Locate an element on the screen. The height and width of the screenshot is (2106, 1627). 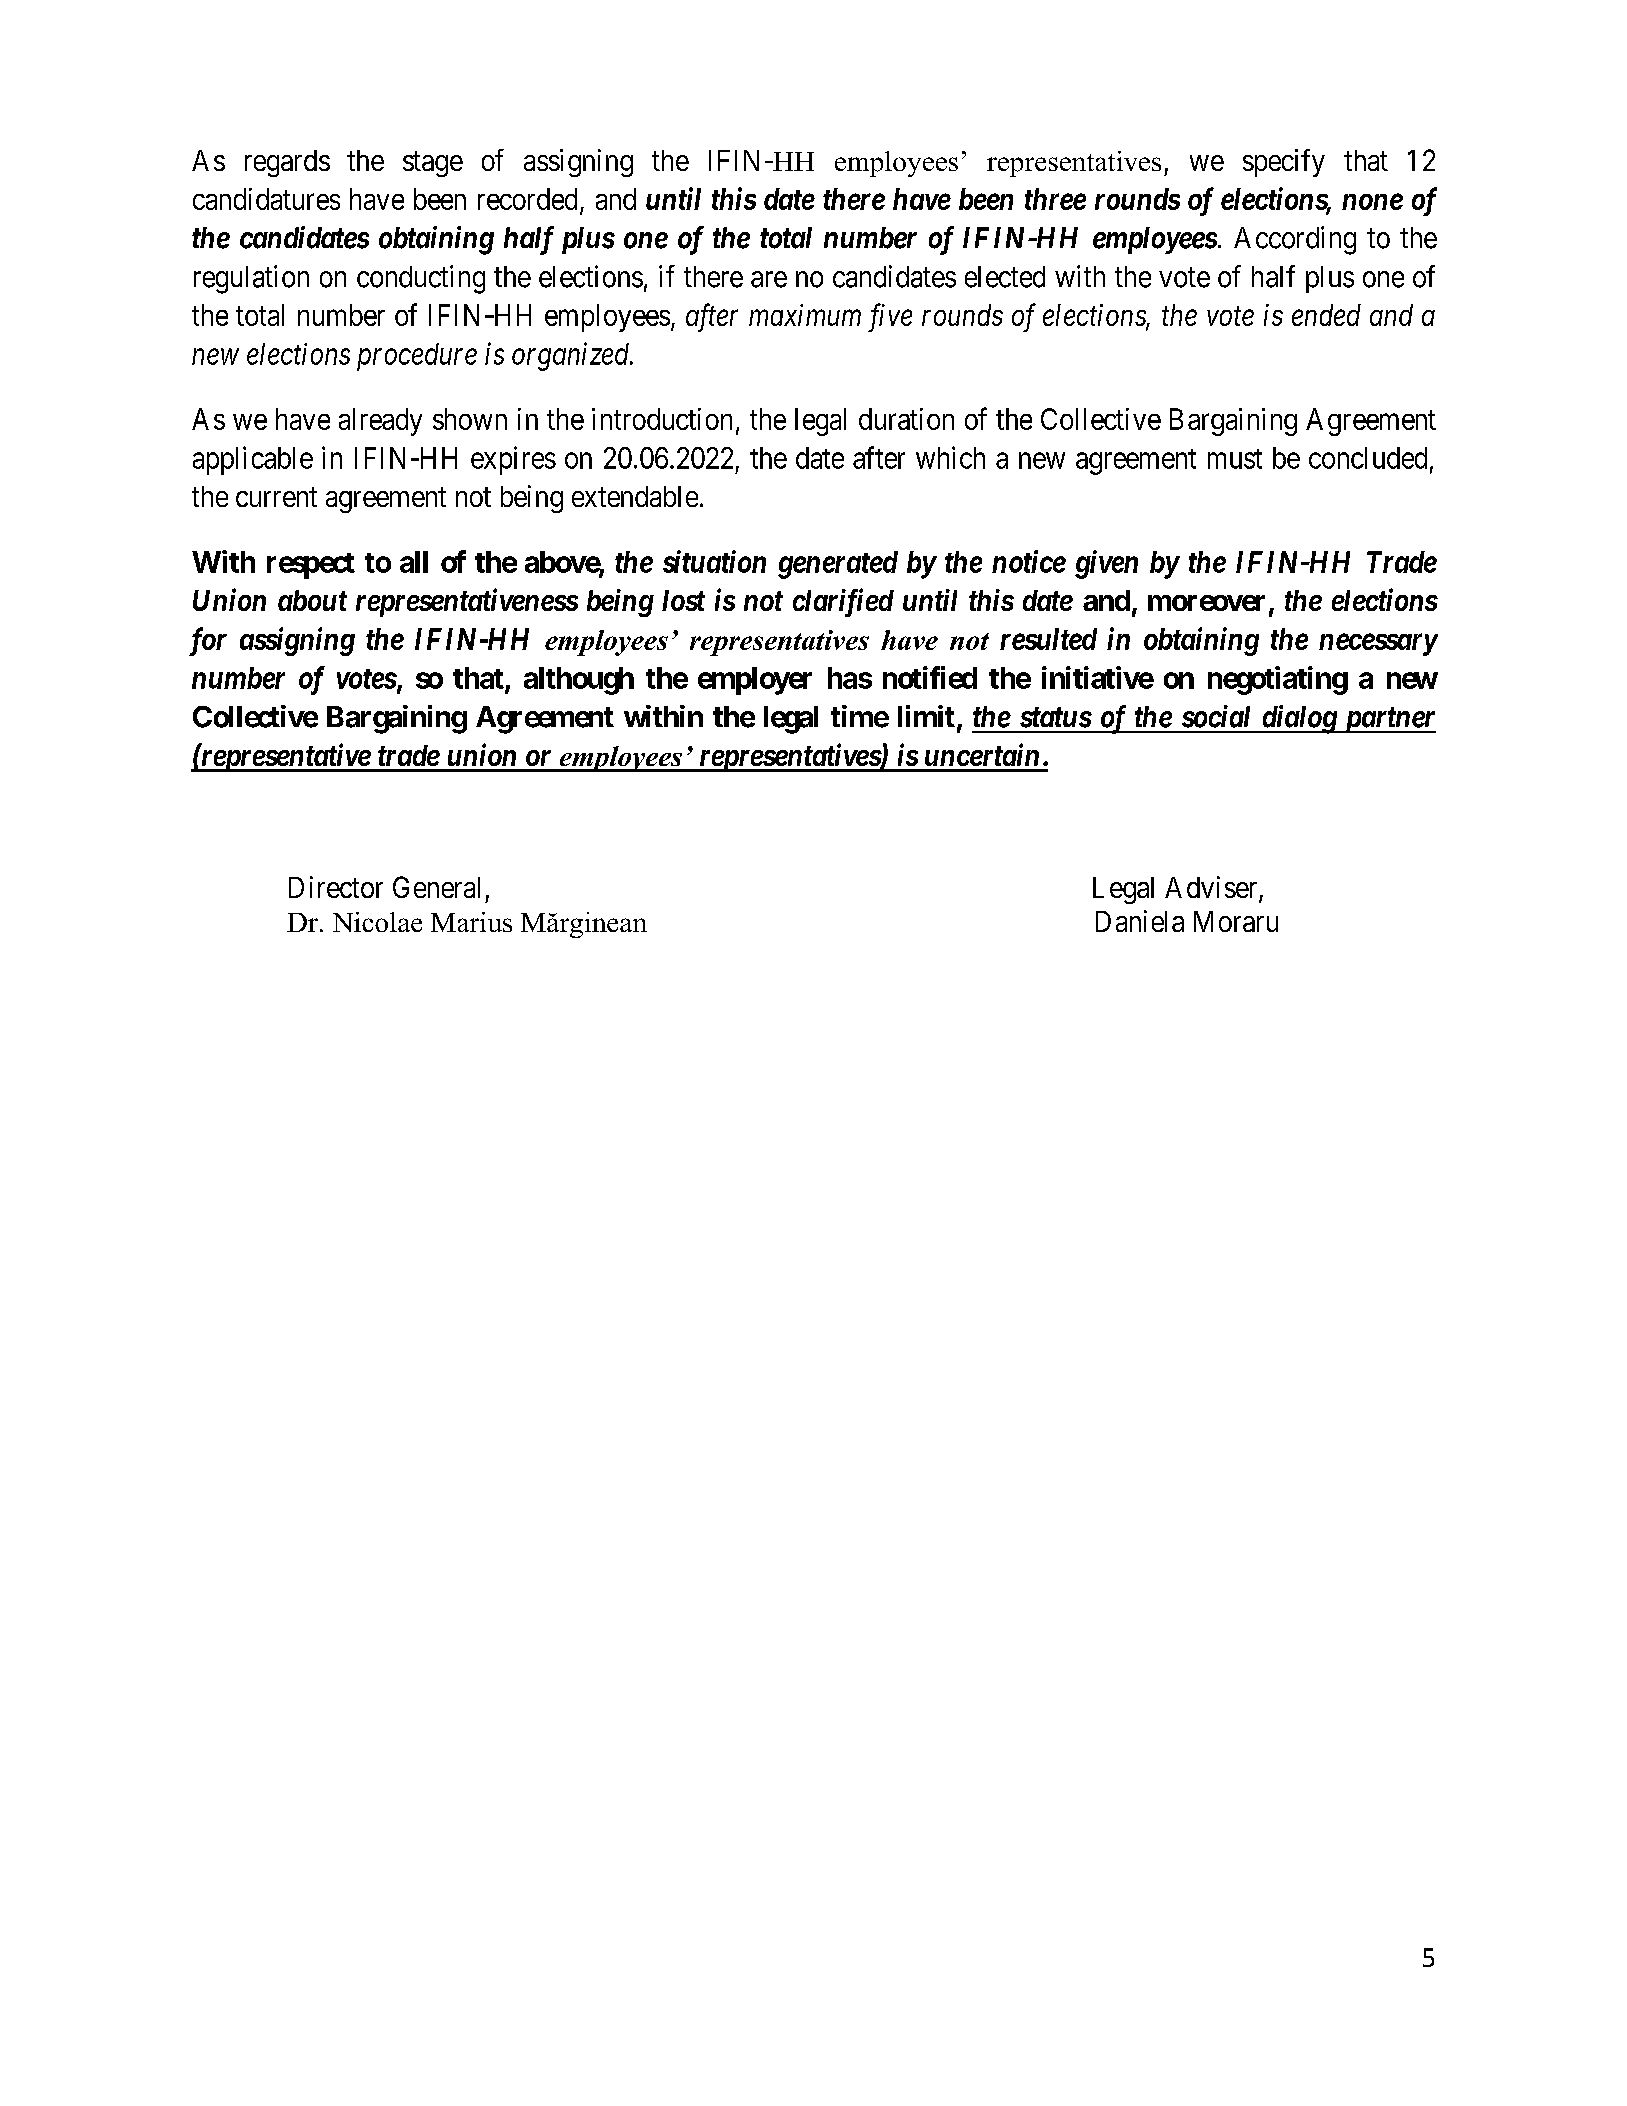
already is located at coordinates (380, 422).
